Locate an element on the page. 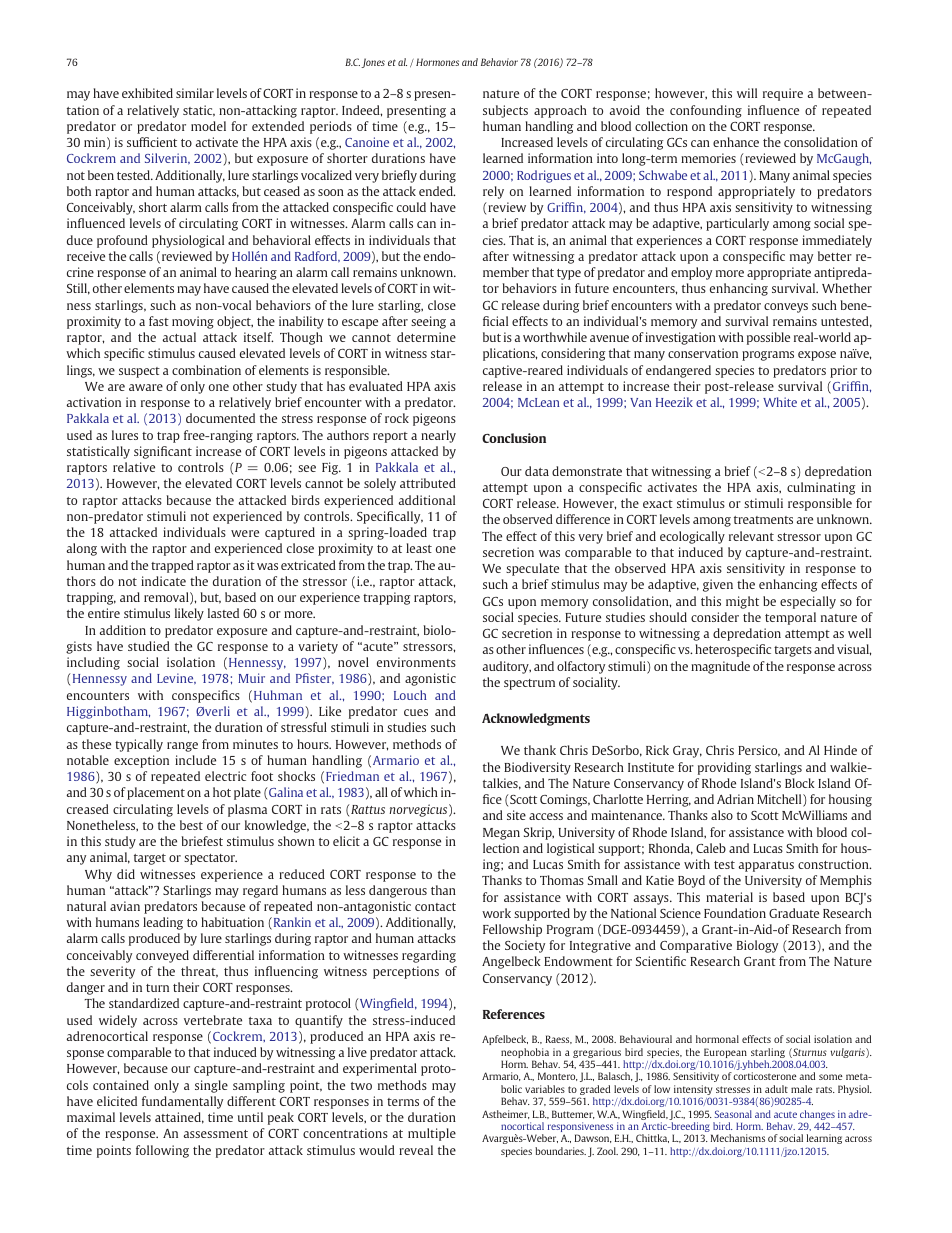 The image size is (952, 1233). Seasonal is located at coordinates (733, 1114).
